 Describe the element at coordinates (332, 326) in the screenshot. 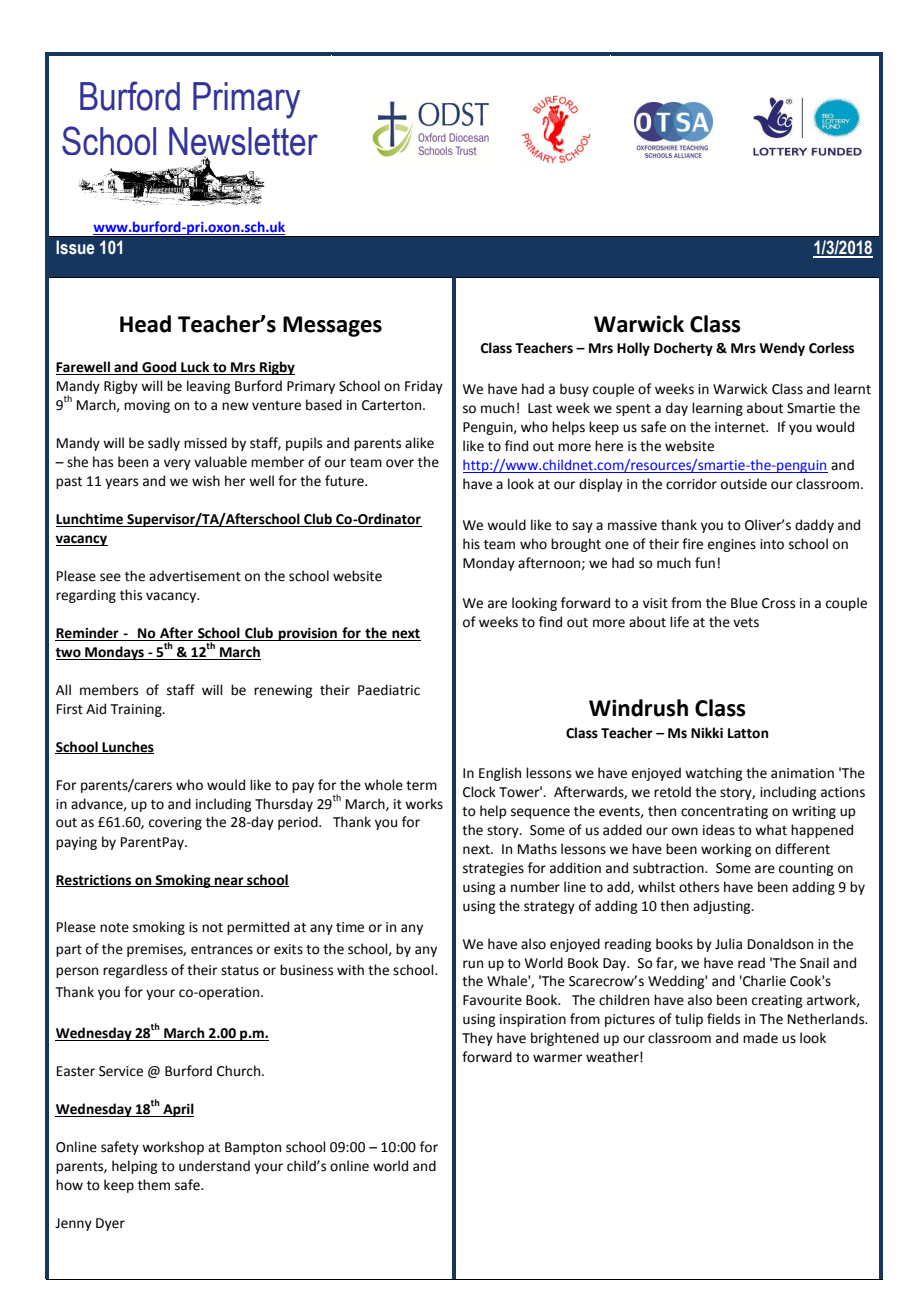

I see `Messages` at that location.
